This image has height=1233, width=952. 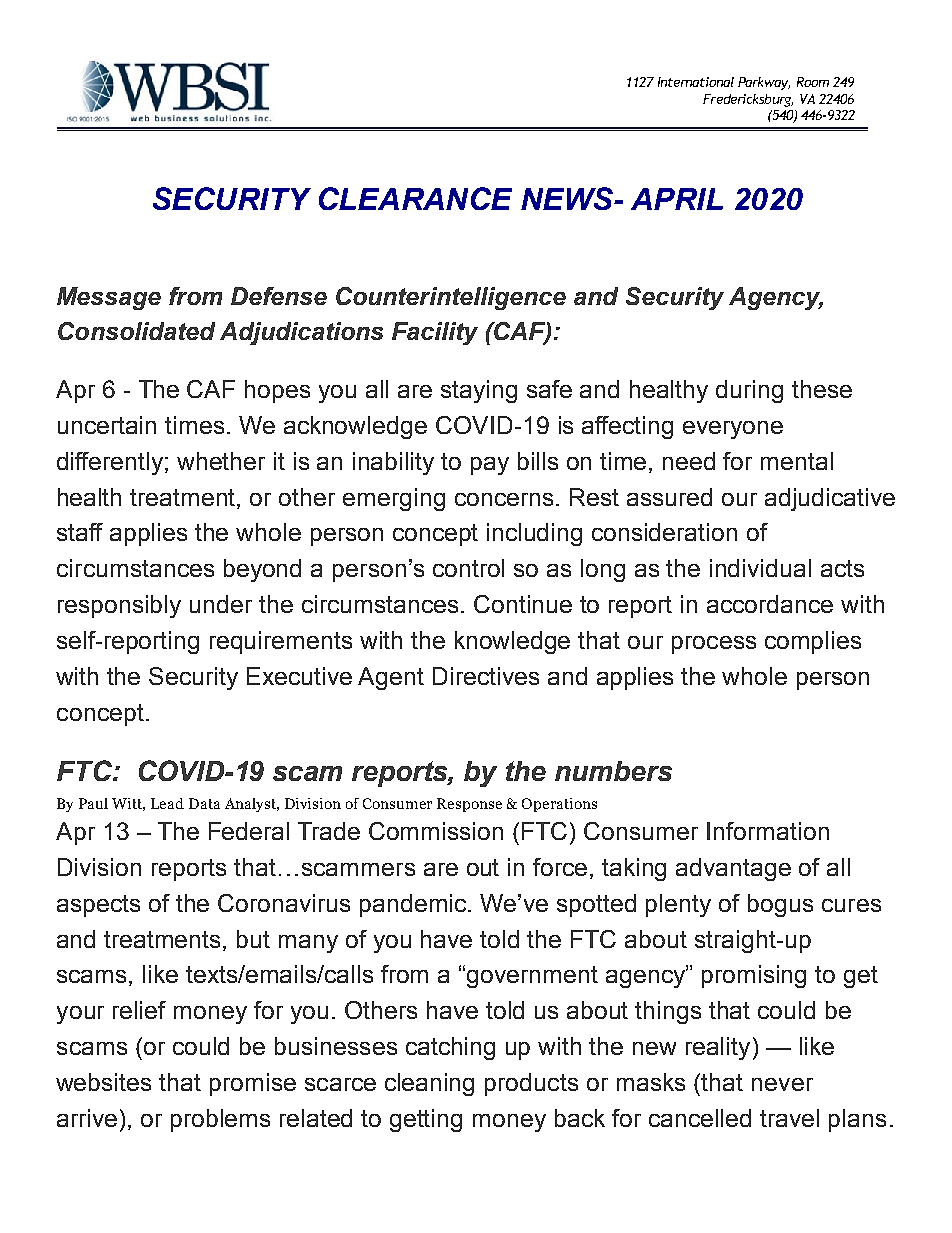 What do you see at coordinates (749, 391) in the image?
I see `during` at bounding box center [749, 391].
